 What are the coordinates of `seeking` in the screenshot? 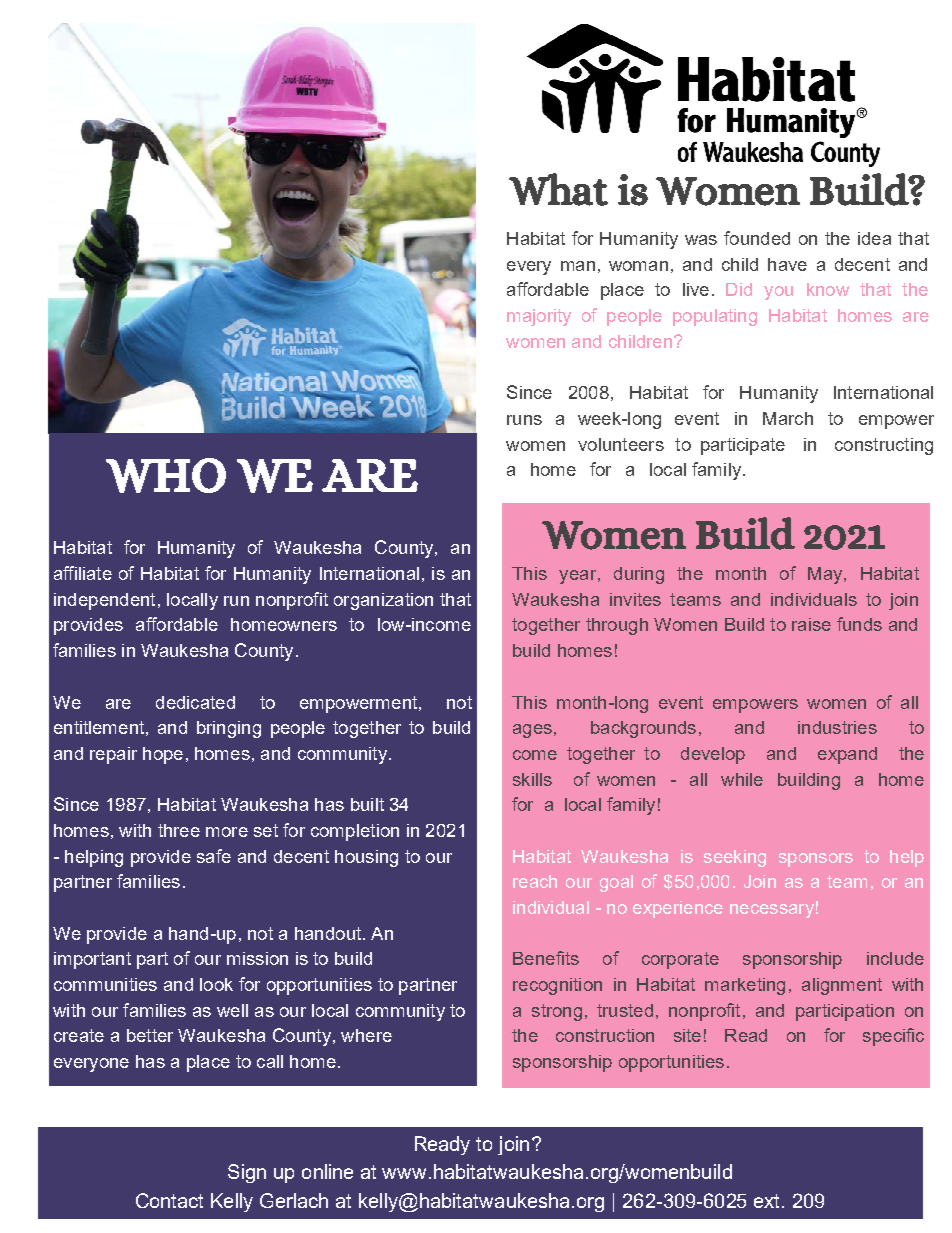 It's located at (735, 858).
